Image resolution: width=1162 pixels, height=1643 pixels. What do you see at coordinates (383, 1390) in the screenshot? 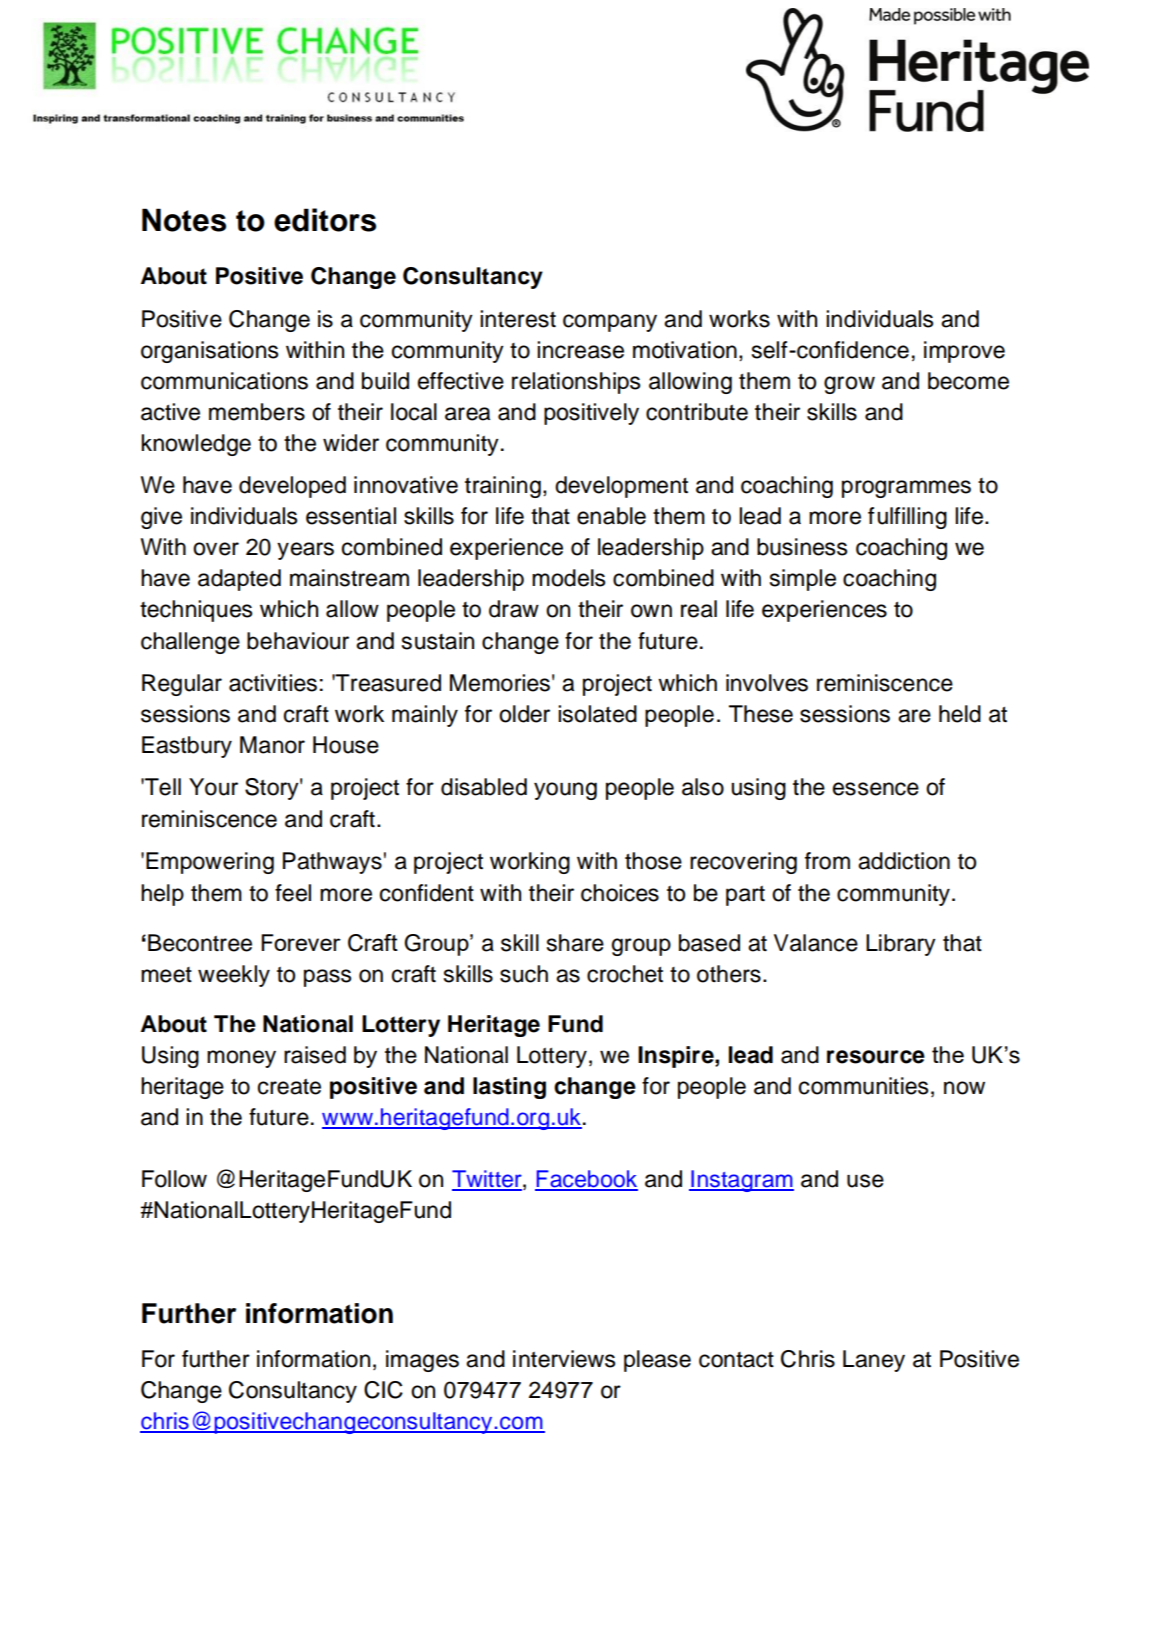
I see `CIC` at bounding box center [383, 1390].
